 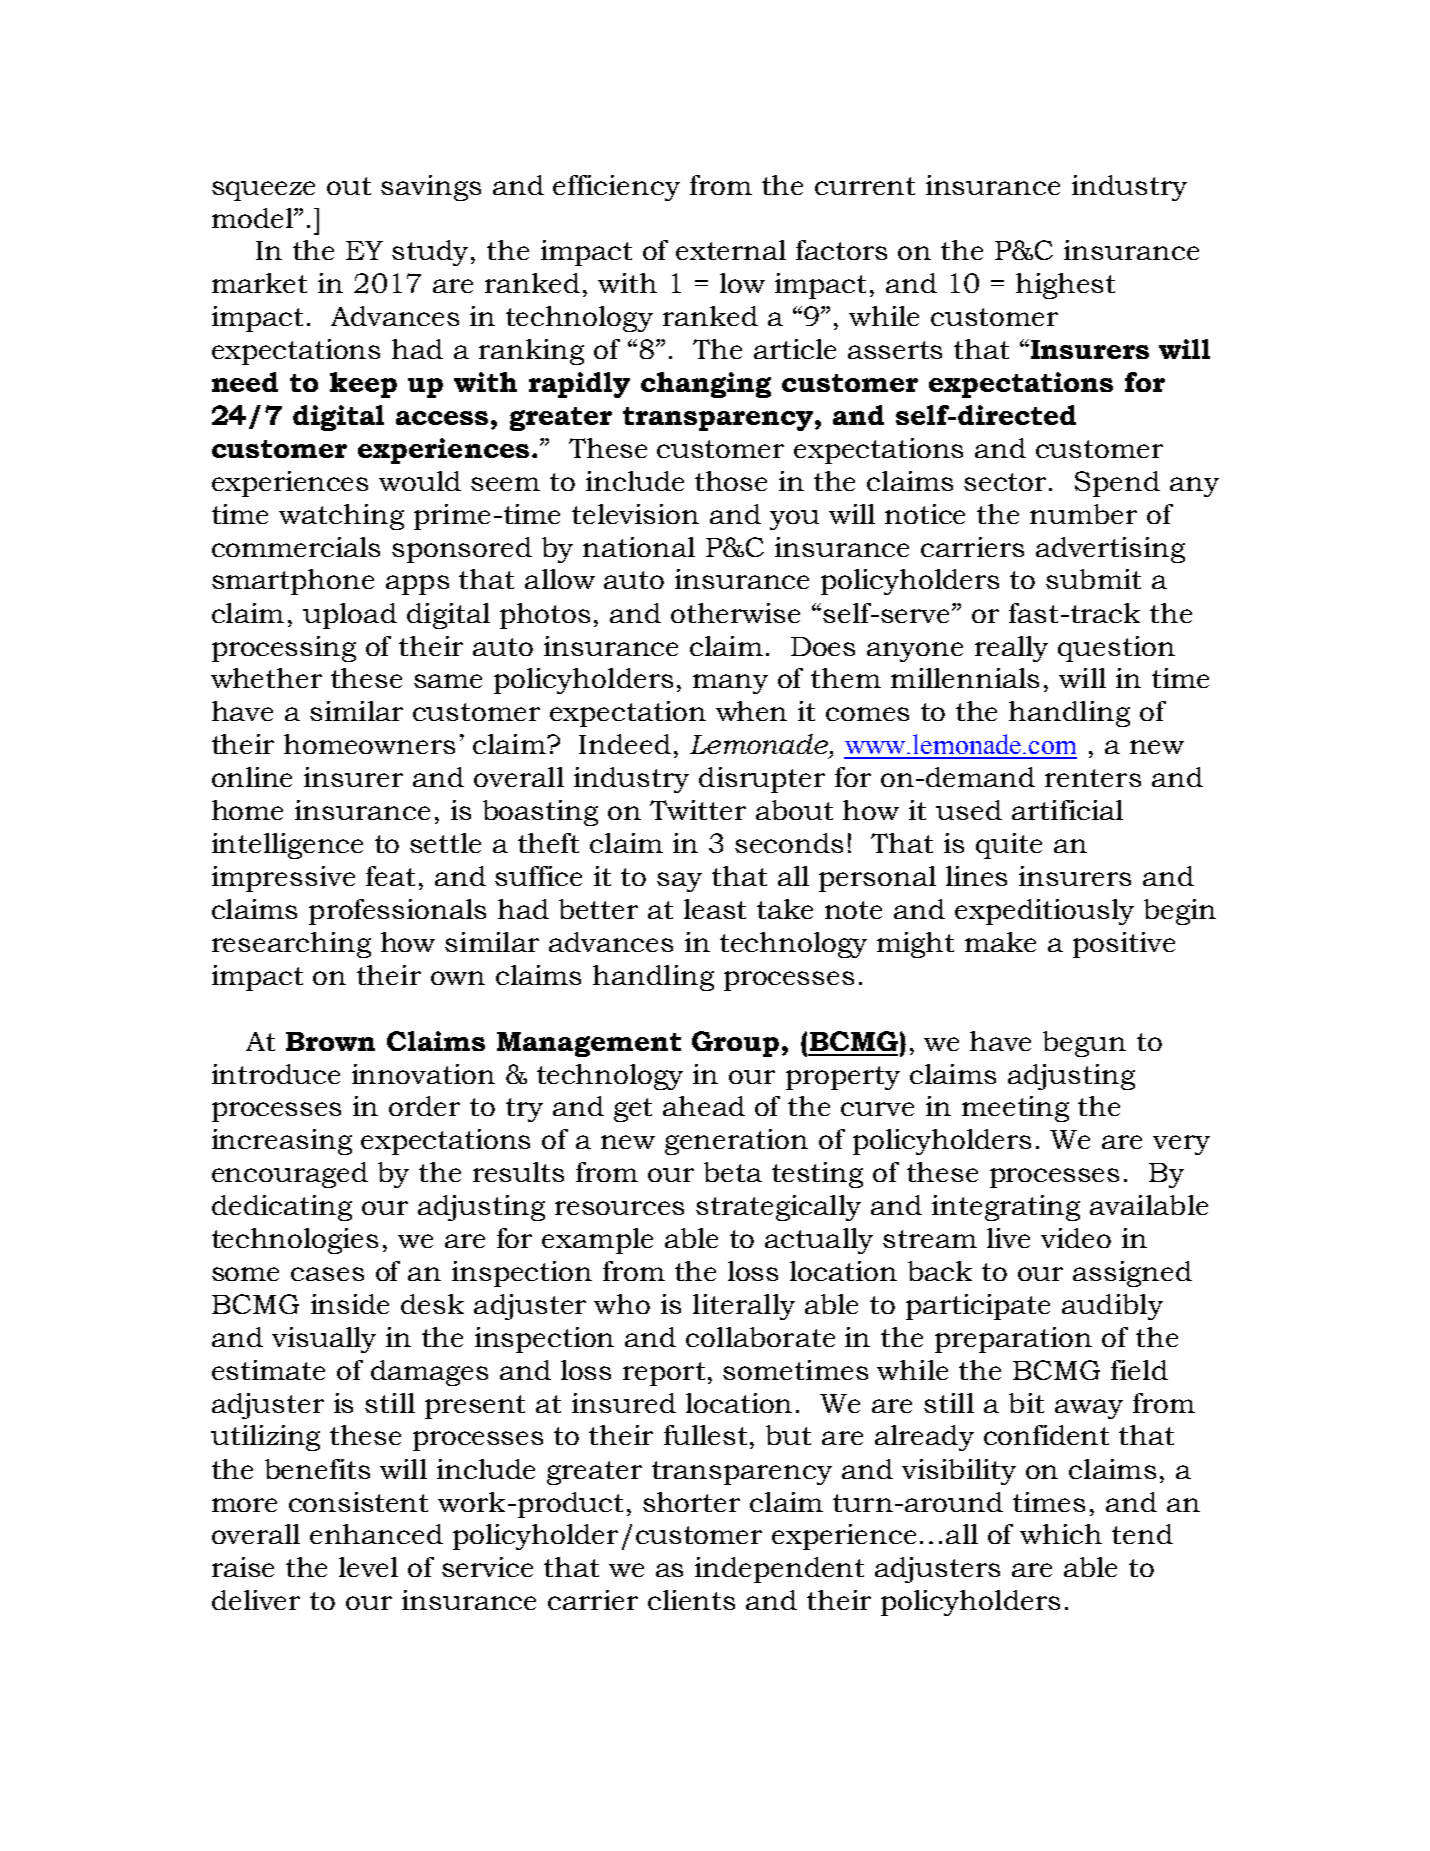 I want to click on clients, so click(x=691, y=1600).
